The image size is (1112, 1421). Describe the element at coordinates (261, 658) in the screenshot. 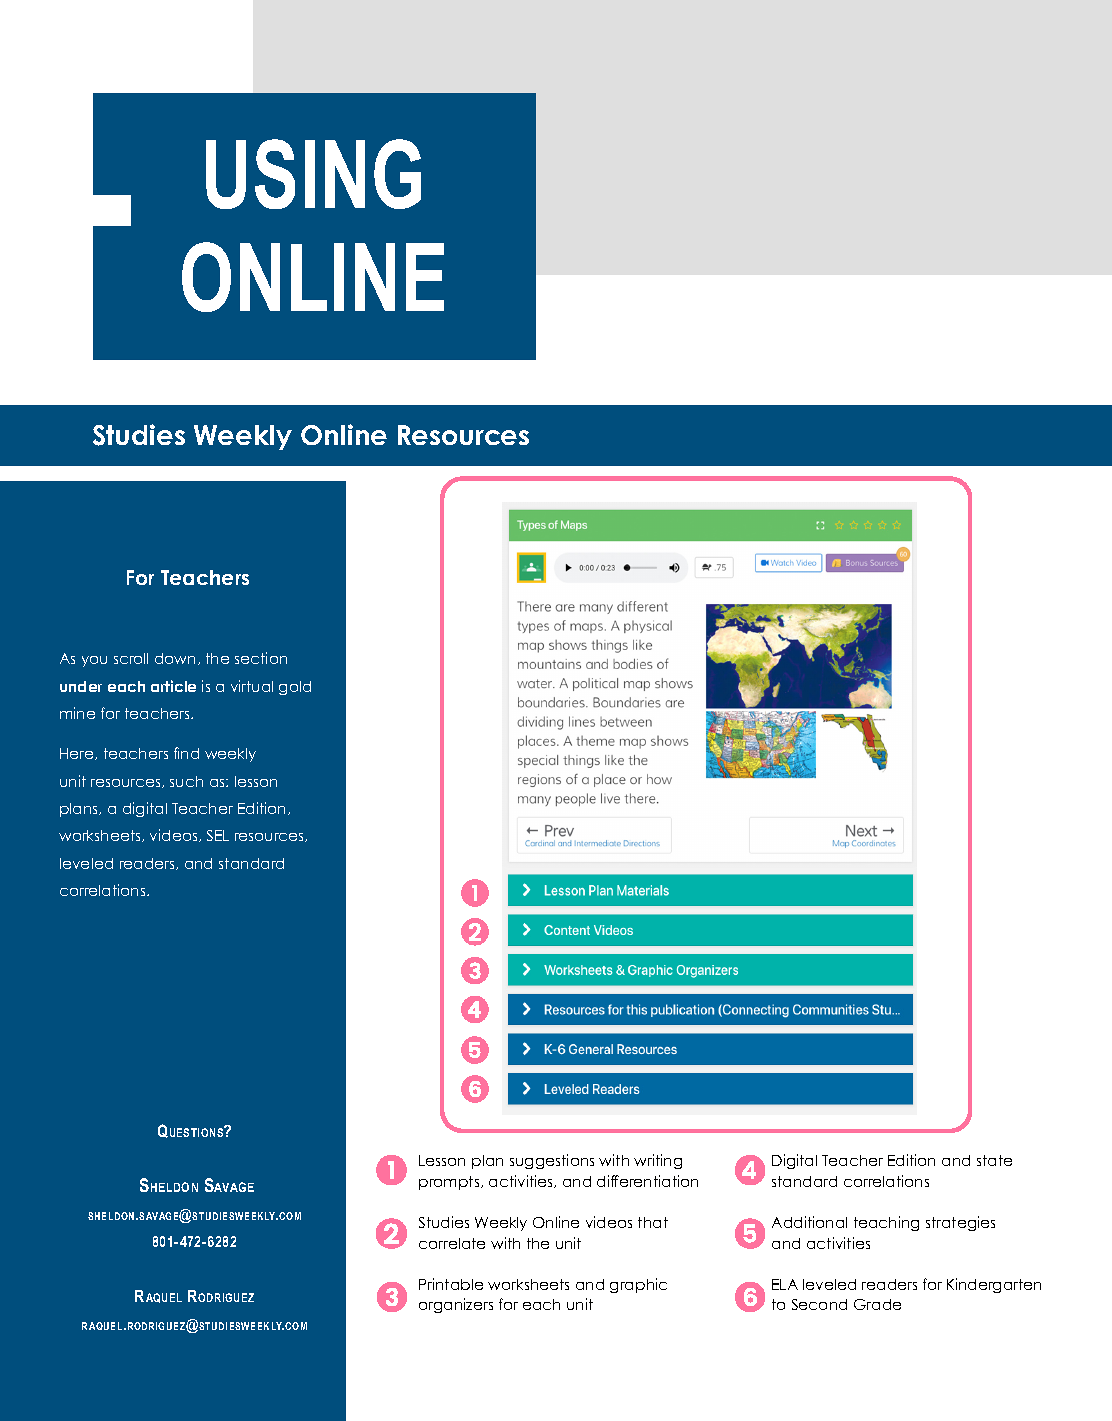

I see `section` at that location.
